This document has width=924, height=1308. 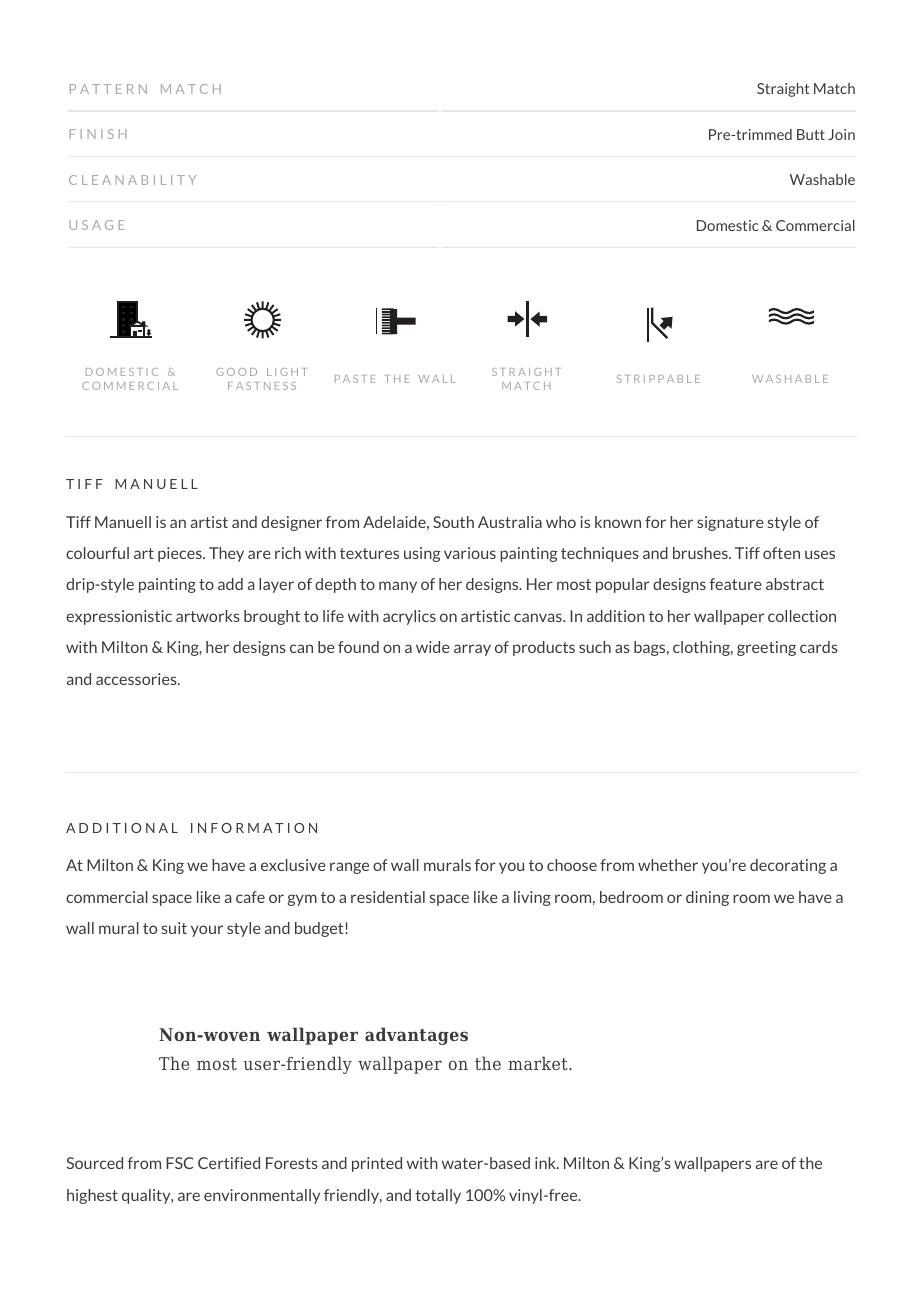 I want to click on suit, so click(x=174, y=928).
